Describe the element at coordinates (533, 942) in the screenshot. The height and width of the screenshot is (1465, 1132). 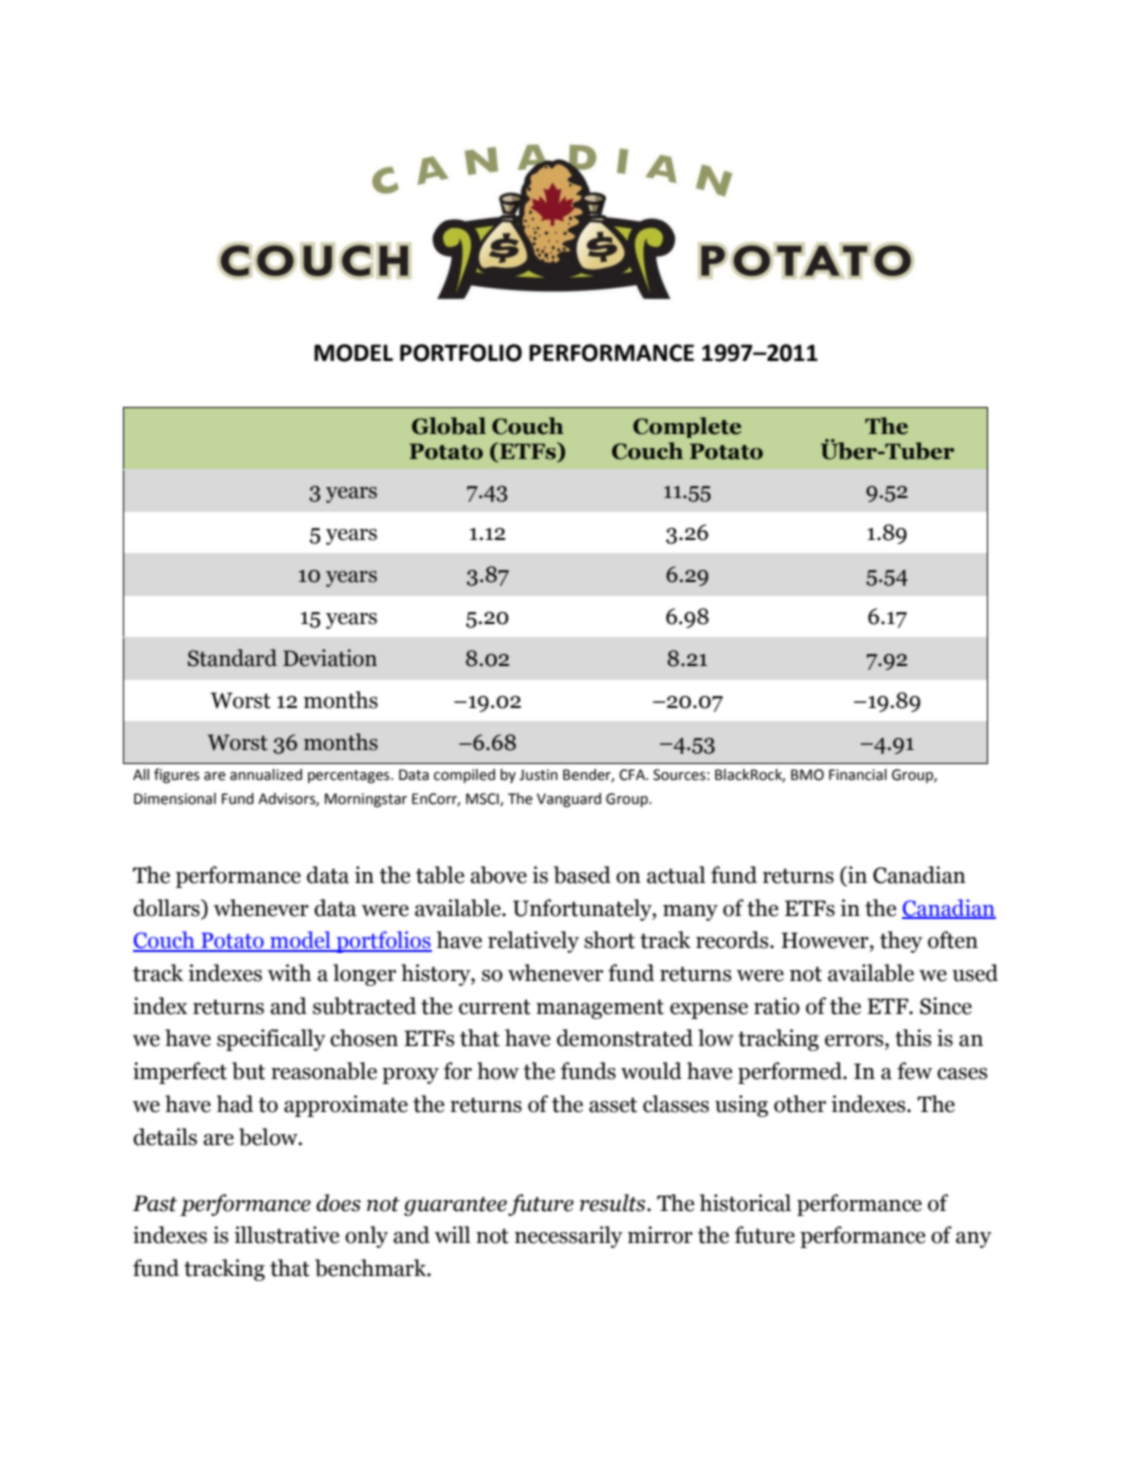
I see `relatively` at that location.
